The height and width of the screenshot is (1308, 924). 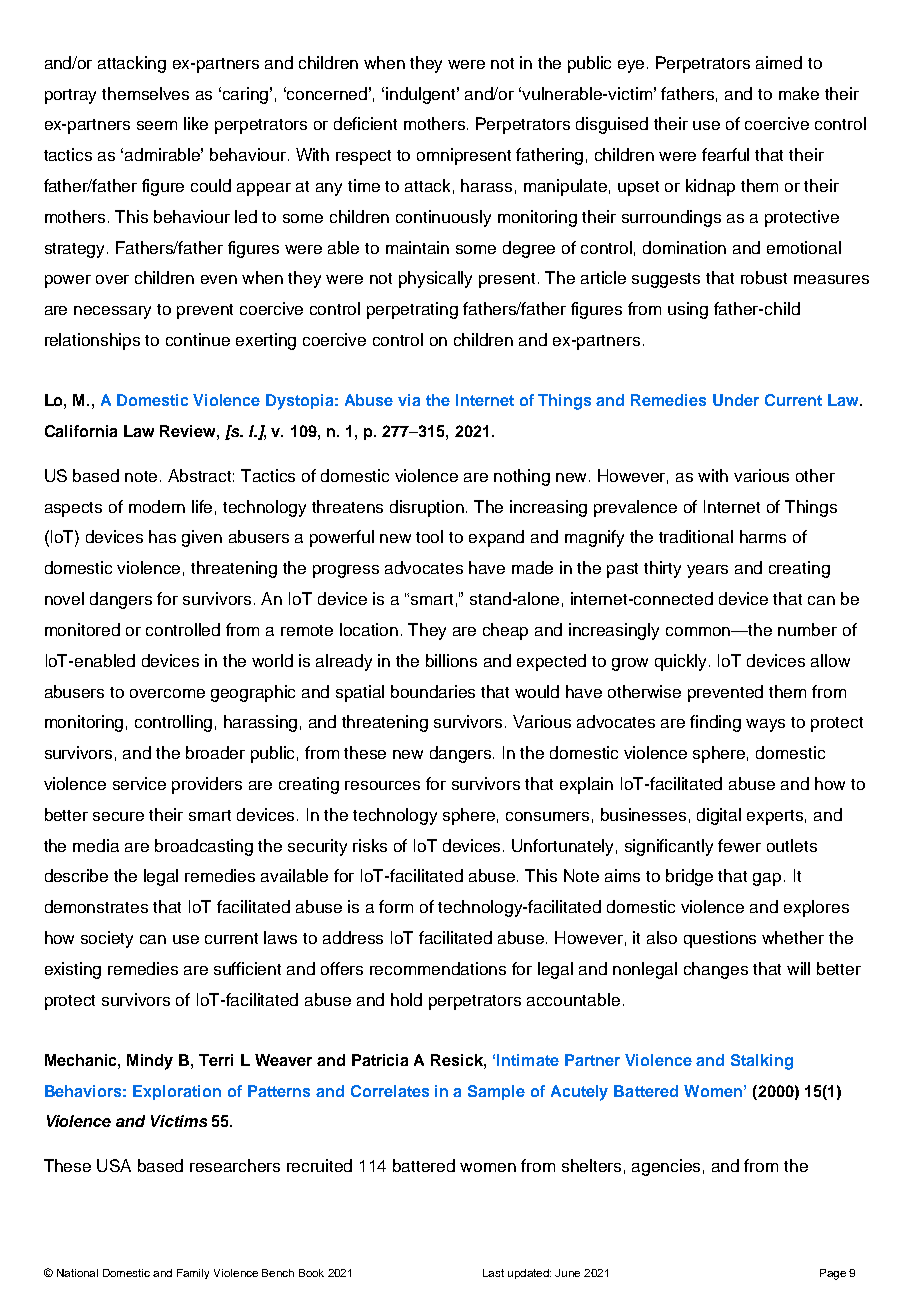 What do you see at coordinates (157, 125) in the screenshot?
I see `seem` at bounding box center [157, 125].
